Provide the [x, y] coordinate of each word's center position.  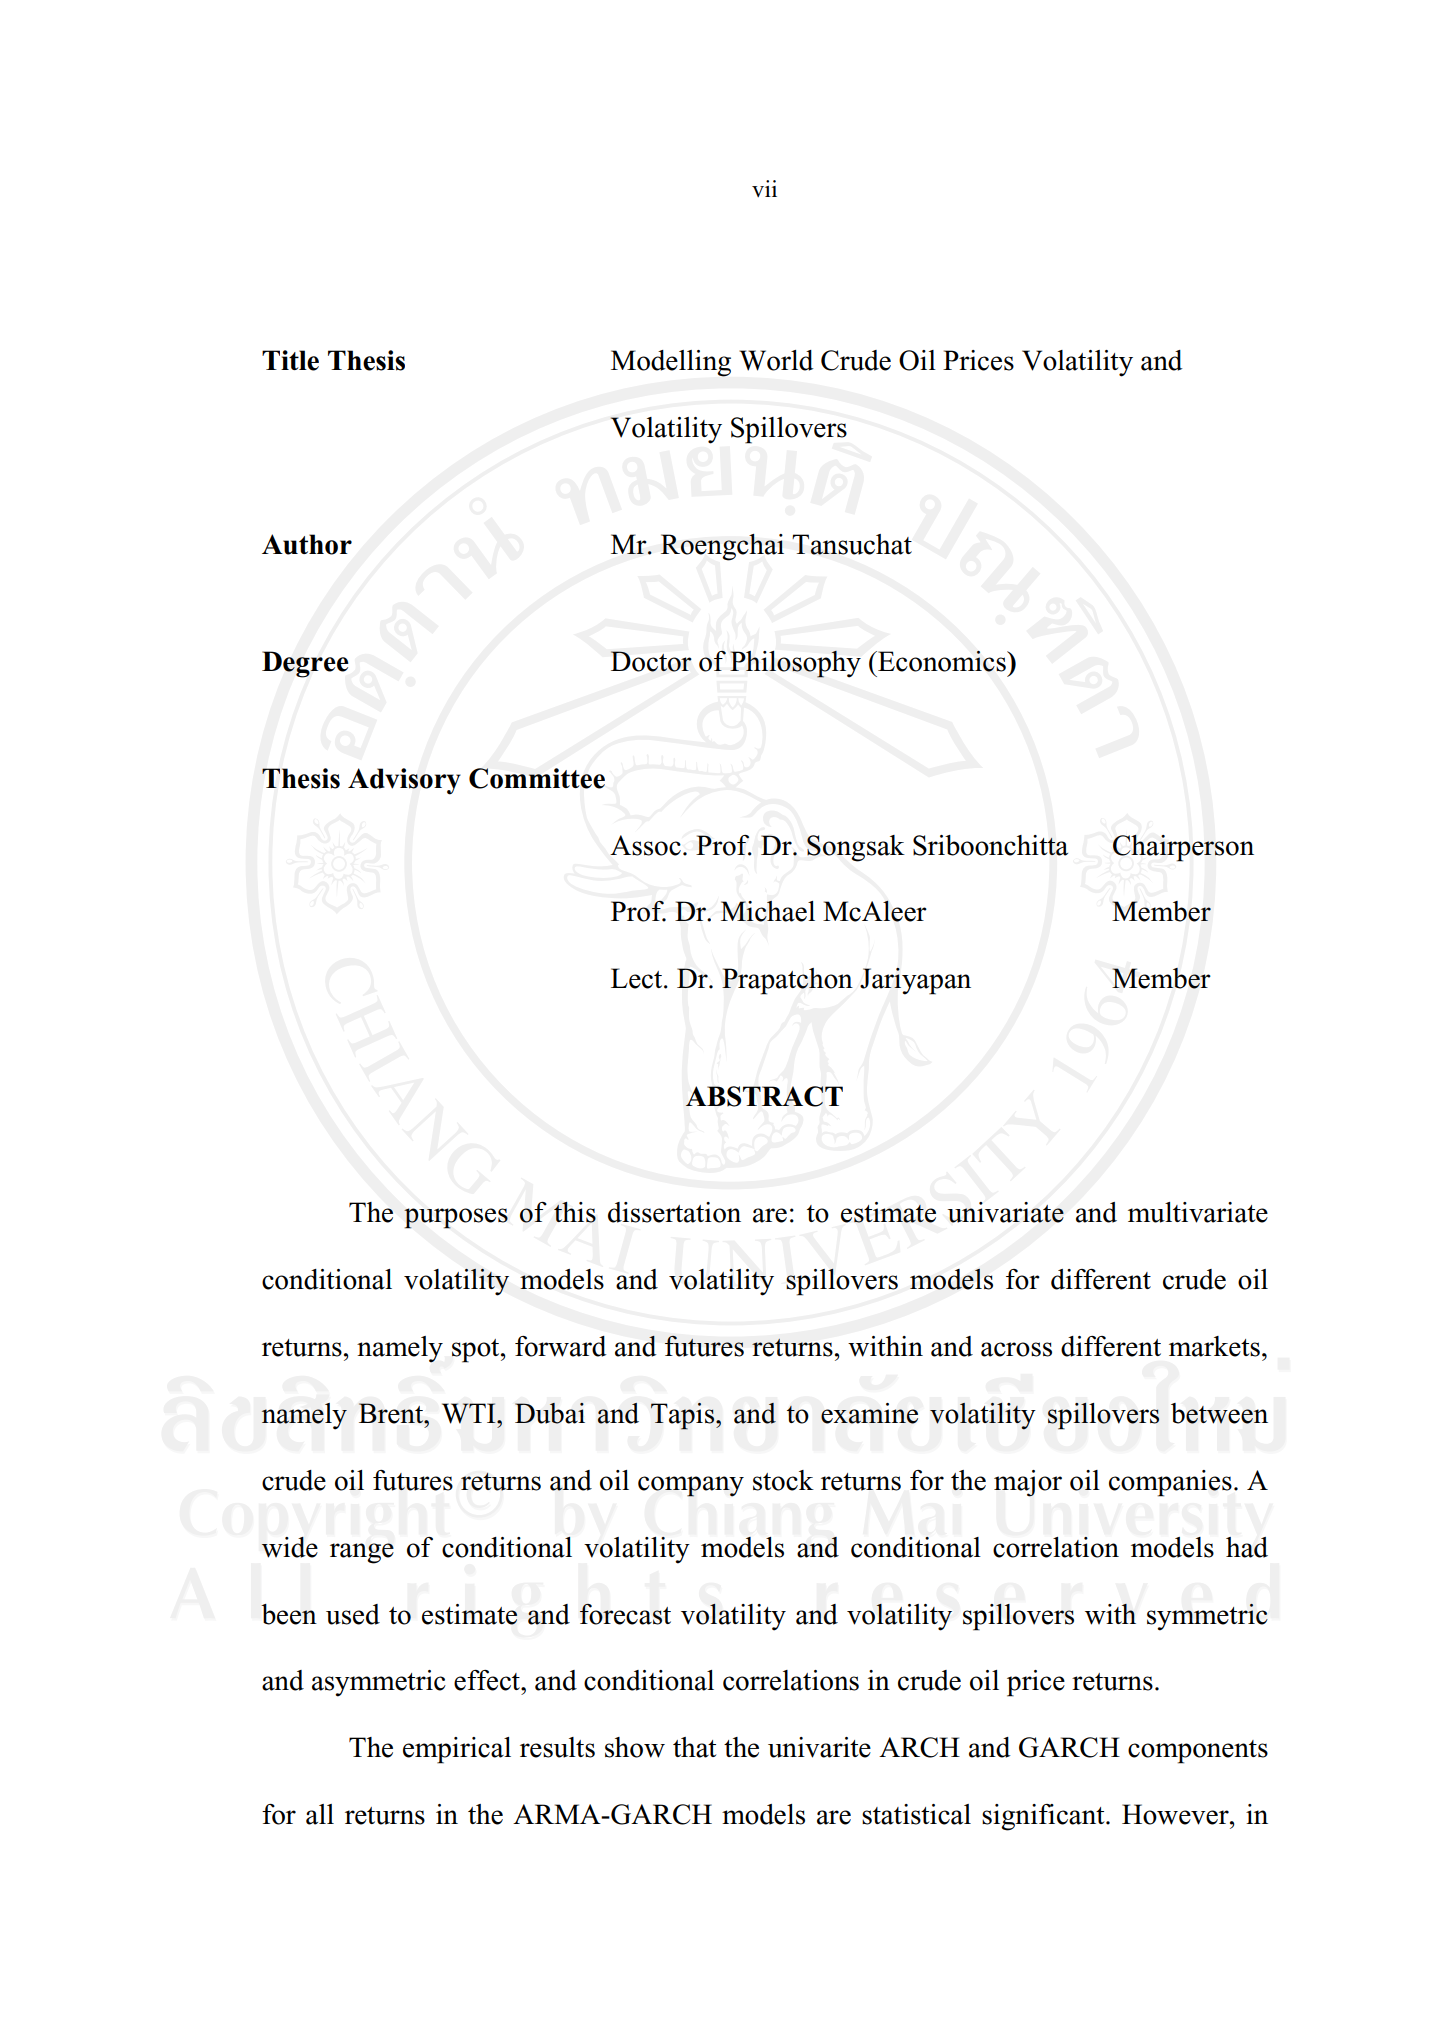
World [776, 360]
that [695, 1747]
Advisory [404, 781]
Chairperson [1183, 848]
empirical [457, 1750]
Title [290, 360]
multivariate [1198, 1212]
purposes [456, 1218]
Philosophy [795, 664]
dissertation [674, 1212]
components [1198, 1752]
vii [764, 188]
